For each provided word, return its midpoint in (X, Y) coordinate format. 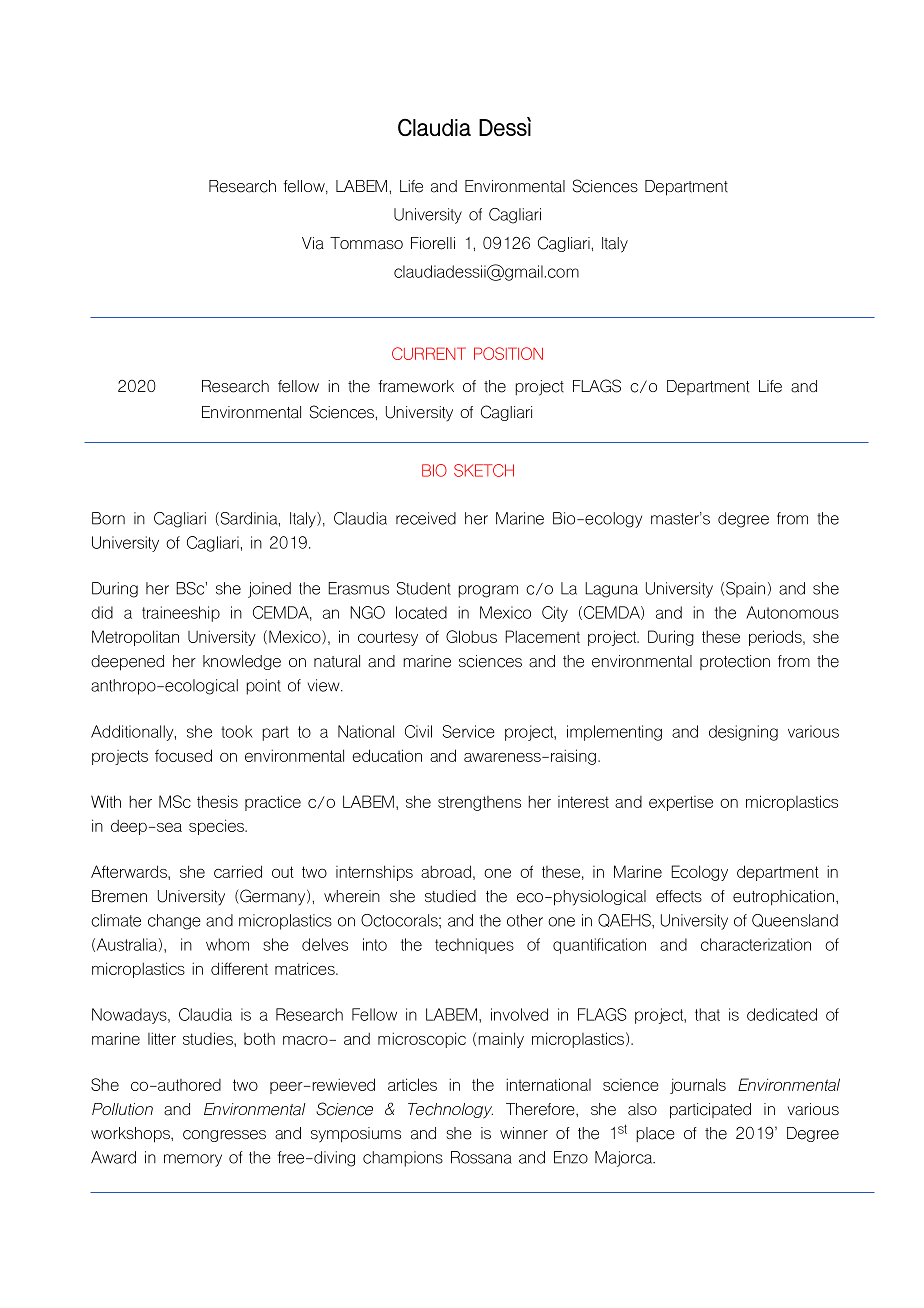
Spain (745, 590)
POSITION (508, 353)
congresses (224, 1136)
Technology (450, 1111)
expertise (681, 803)
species (217, 827)
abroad (446, 871)
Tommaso (366, 243)
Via (313, 243)
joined (269, 590)
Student (424, 588)
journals (698, 1086)
